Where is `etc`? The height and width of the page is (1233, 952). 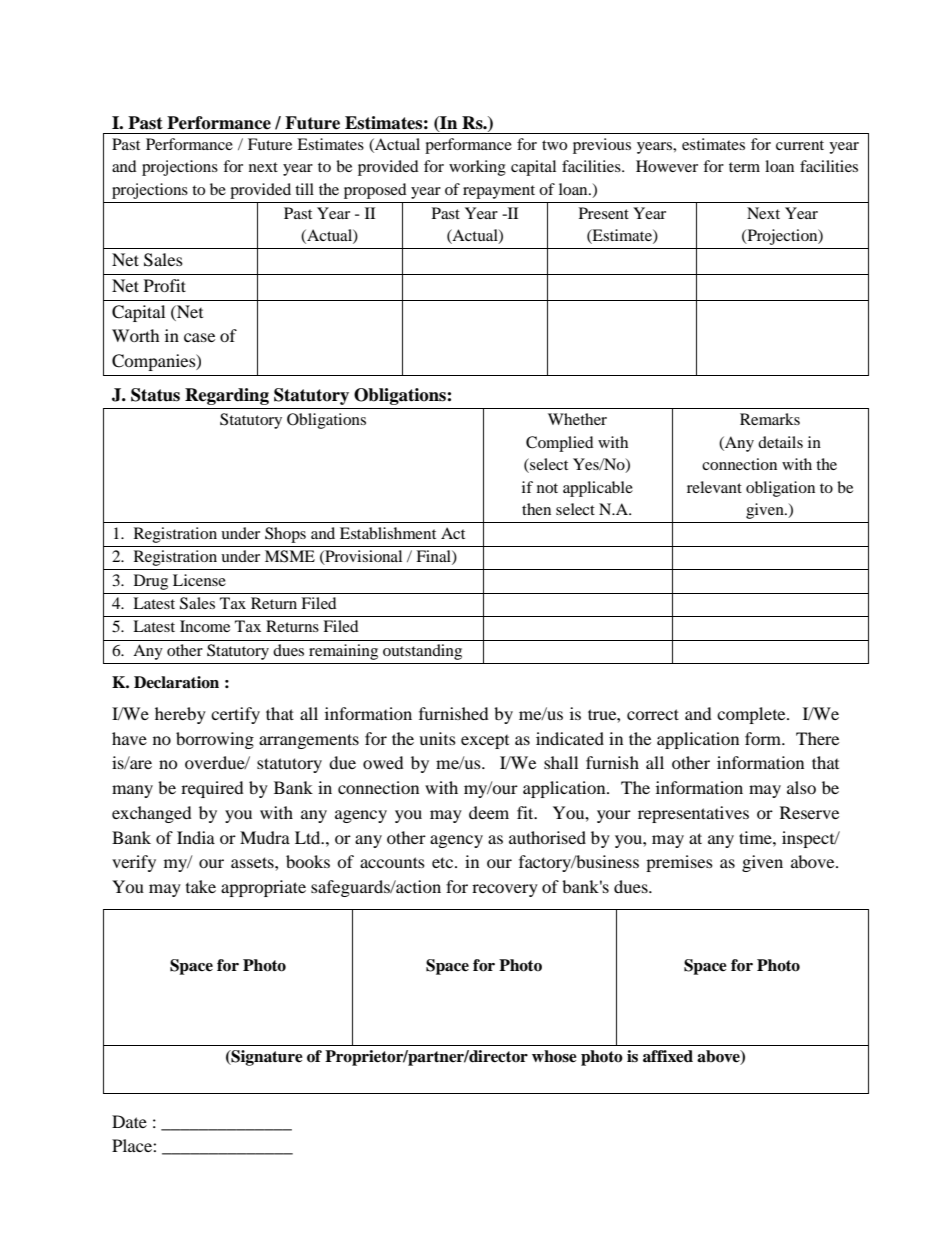
etc is located at coordinates (444, 862).
